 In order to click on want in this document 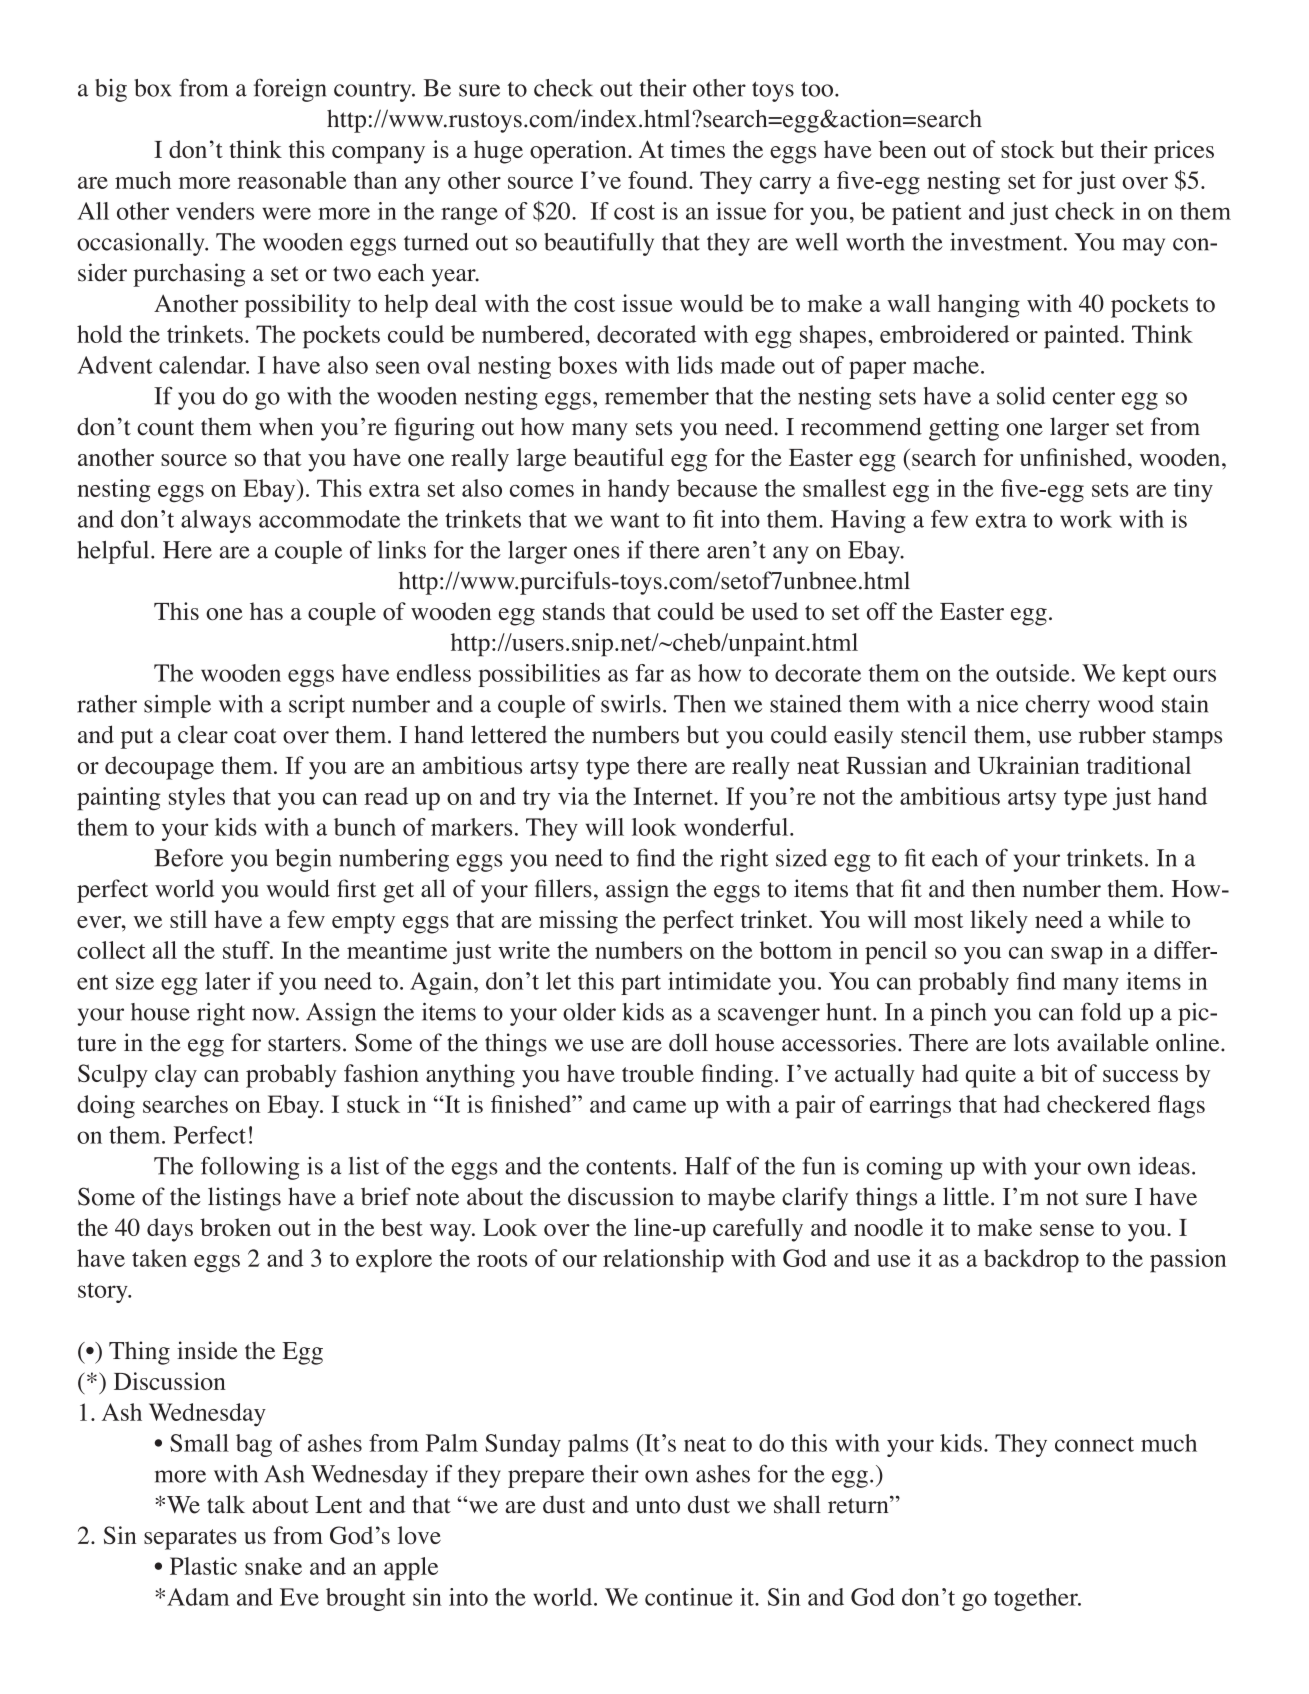, I will do `click(635, 520)`.
